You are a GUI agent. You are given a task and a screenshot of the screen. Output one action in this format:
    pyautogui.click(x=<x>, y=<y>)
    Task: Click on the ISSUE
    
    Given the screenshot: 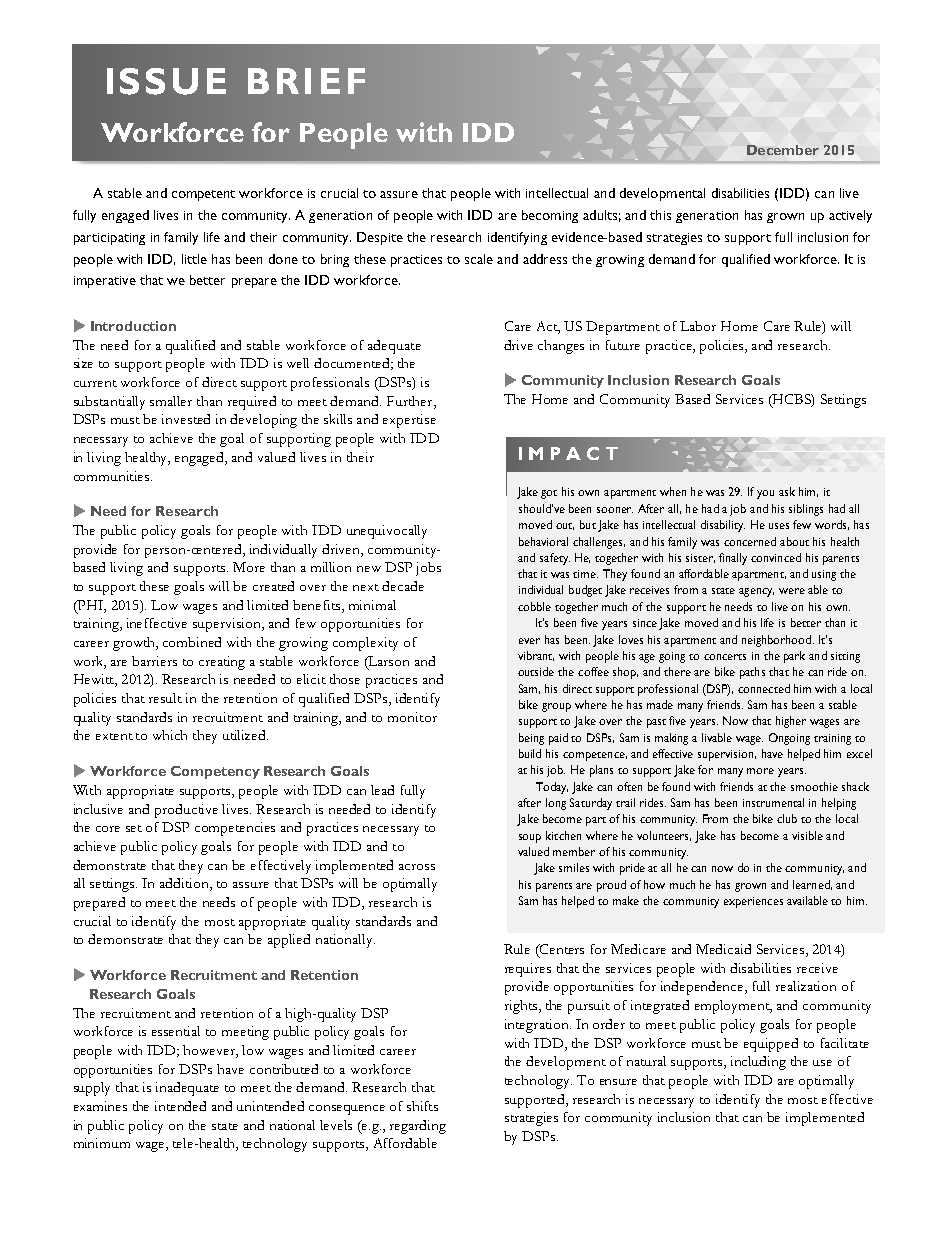 What is the action you would take?
    pyautogui.click(x=166, y=81)
